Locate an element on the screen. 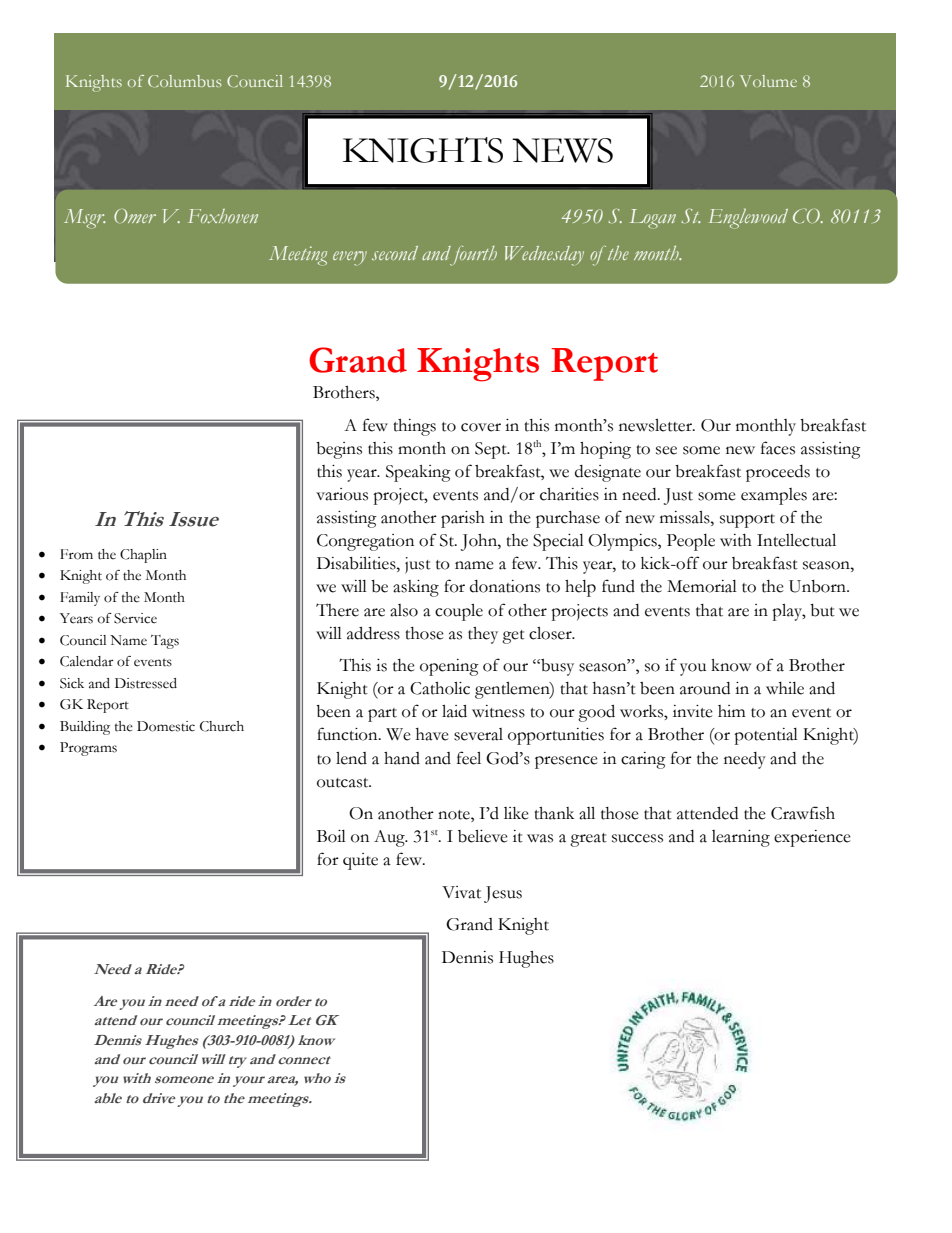 The width and height of the screenshot is (952, 1233). things is located at coordinates (414, 427).
